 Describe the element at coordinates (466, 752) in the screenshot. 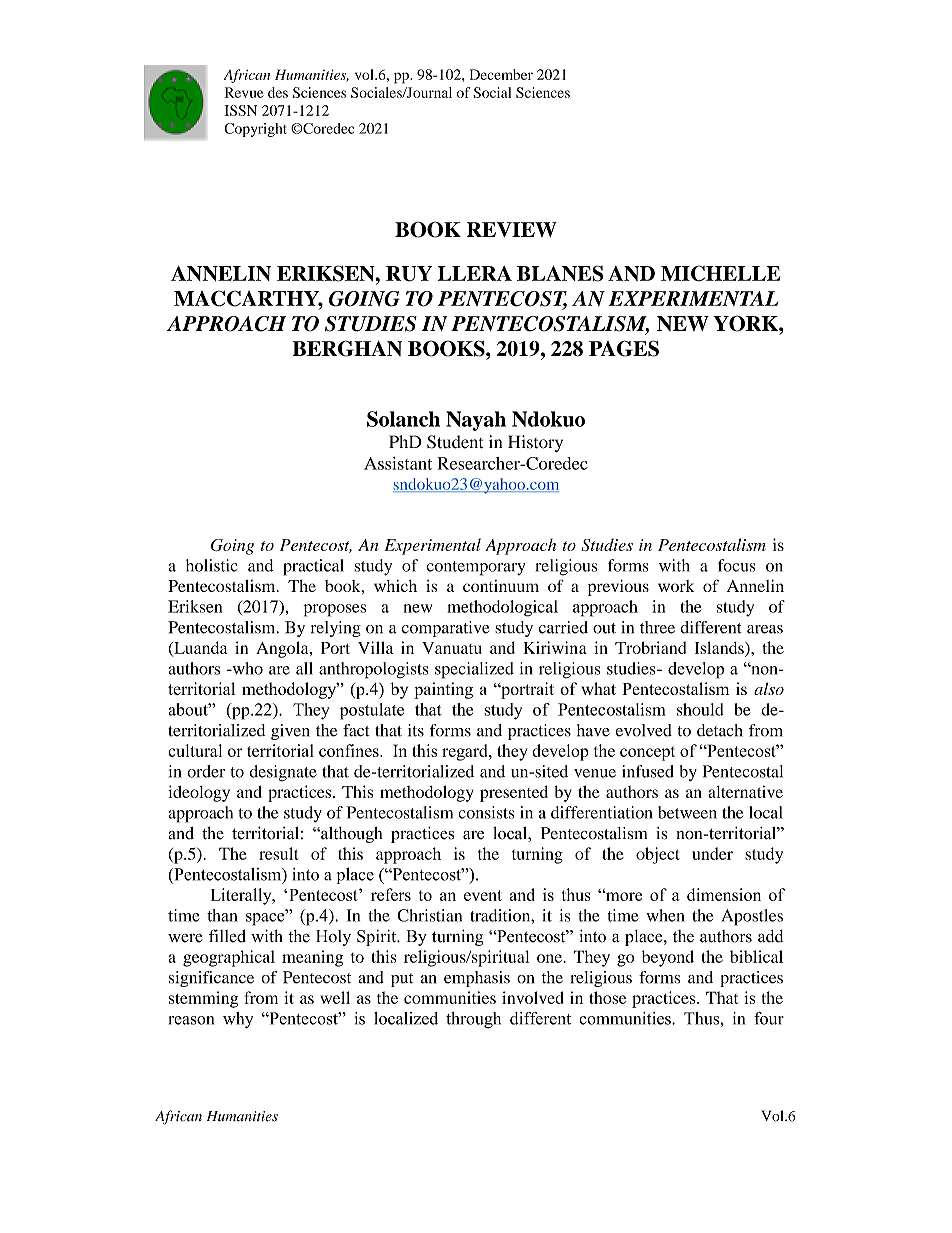

I see `regard` at that location.
